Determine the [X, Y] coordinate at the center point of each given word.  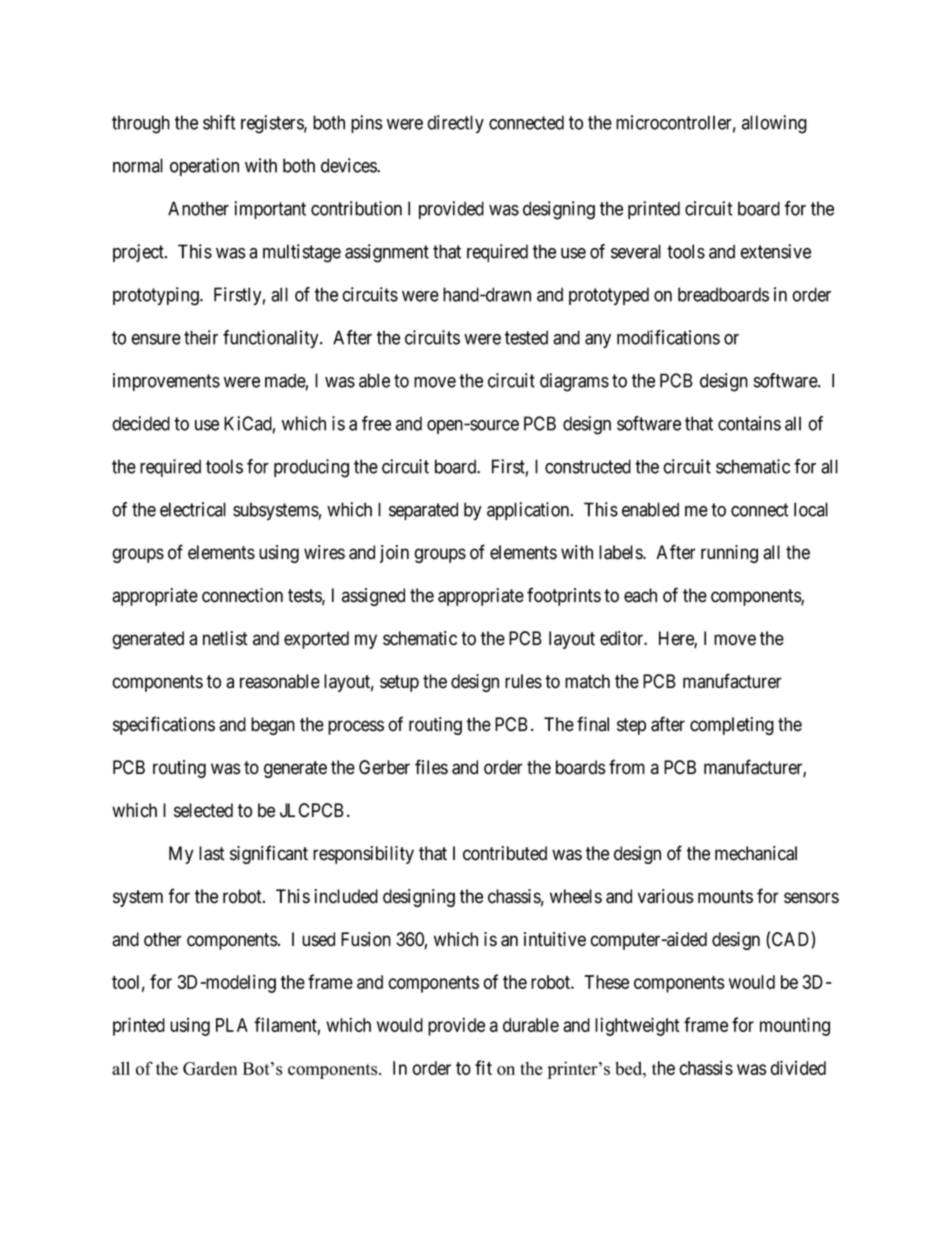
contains [749, 423]
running [729, 554]
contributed [505, 853]
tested [526, 337]
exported [316, 640]
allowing [774, 124]
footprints [564, 596]
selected [203, 810]
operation [204, 167]
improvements [166, 382]
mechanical [756, 853]
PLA [232, 1025]
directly [455, 124]
